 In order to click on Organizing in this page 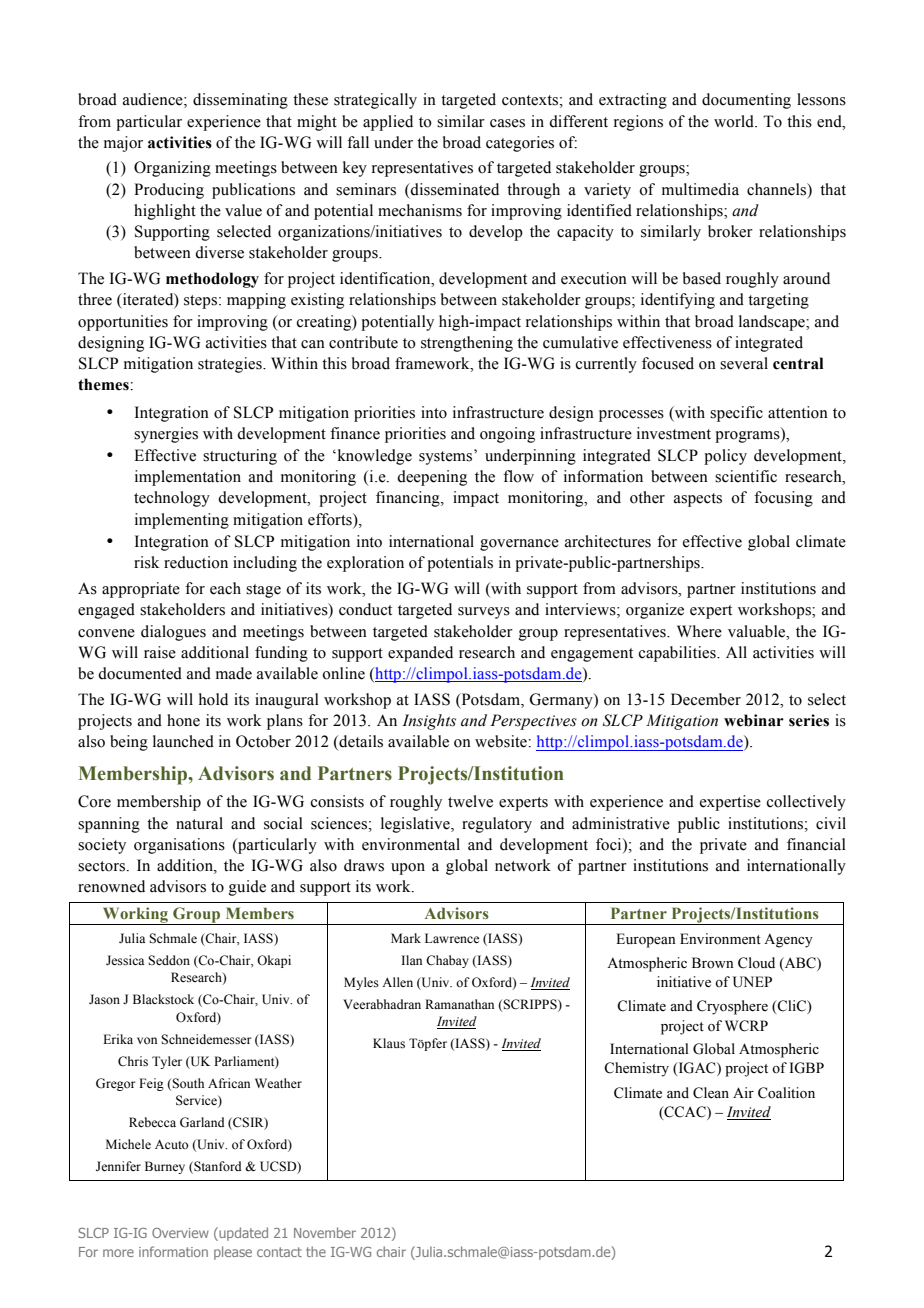, I will do `click(172, 169)`.
